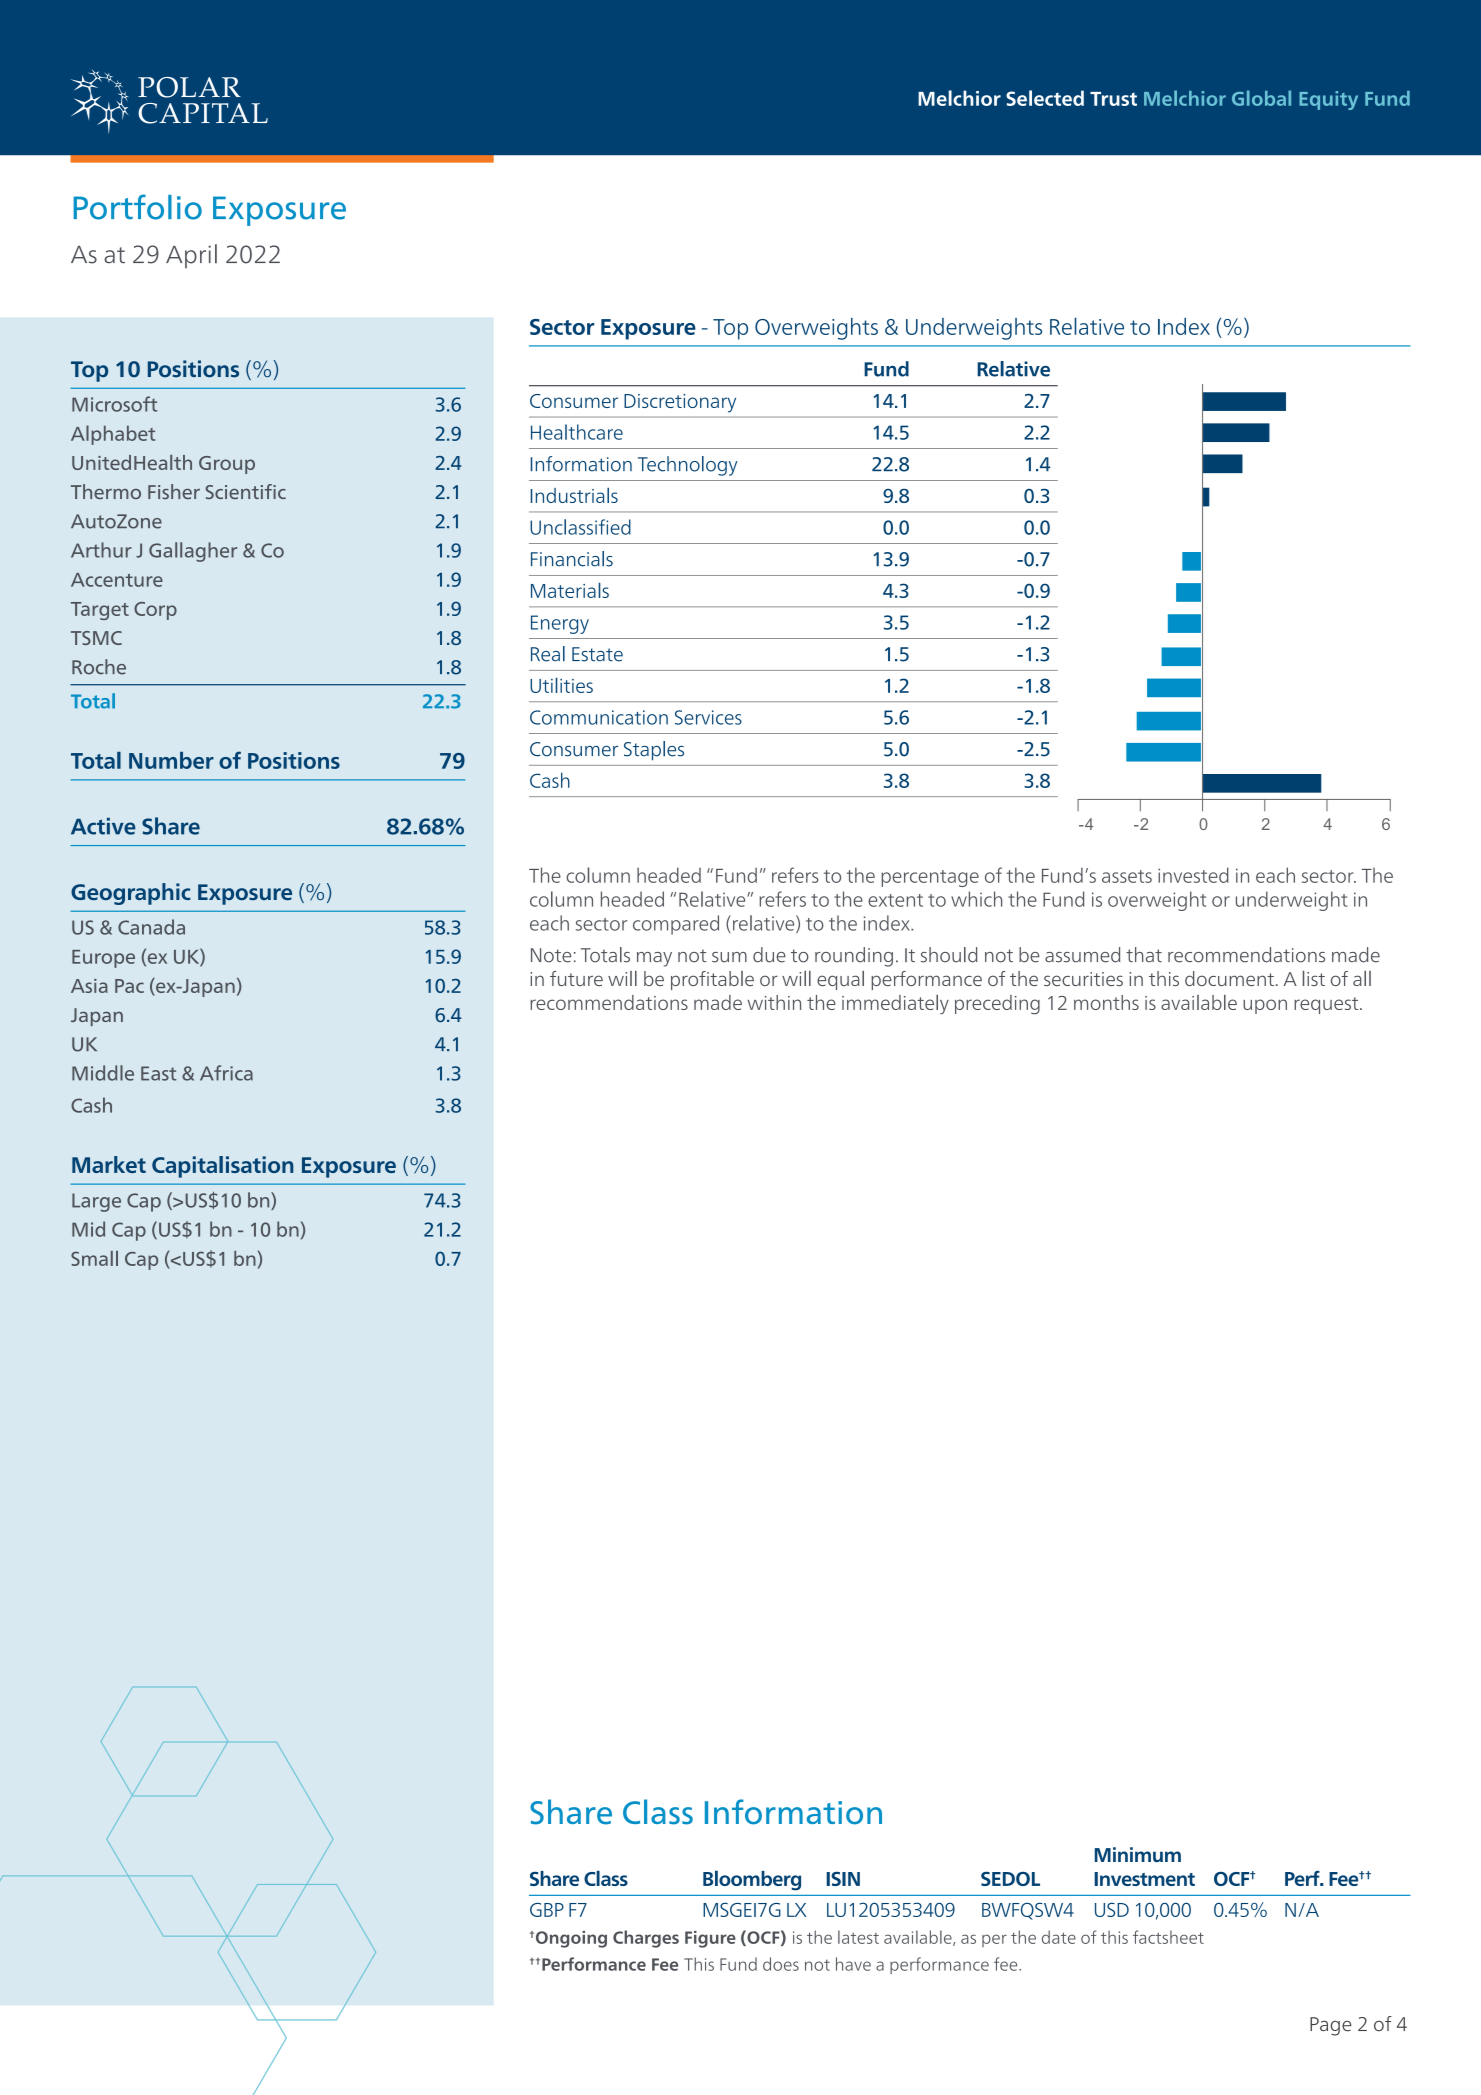 This screenshot has width=1481, height=2095. I want to click on Discretionary, so click(680, 403).
